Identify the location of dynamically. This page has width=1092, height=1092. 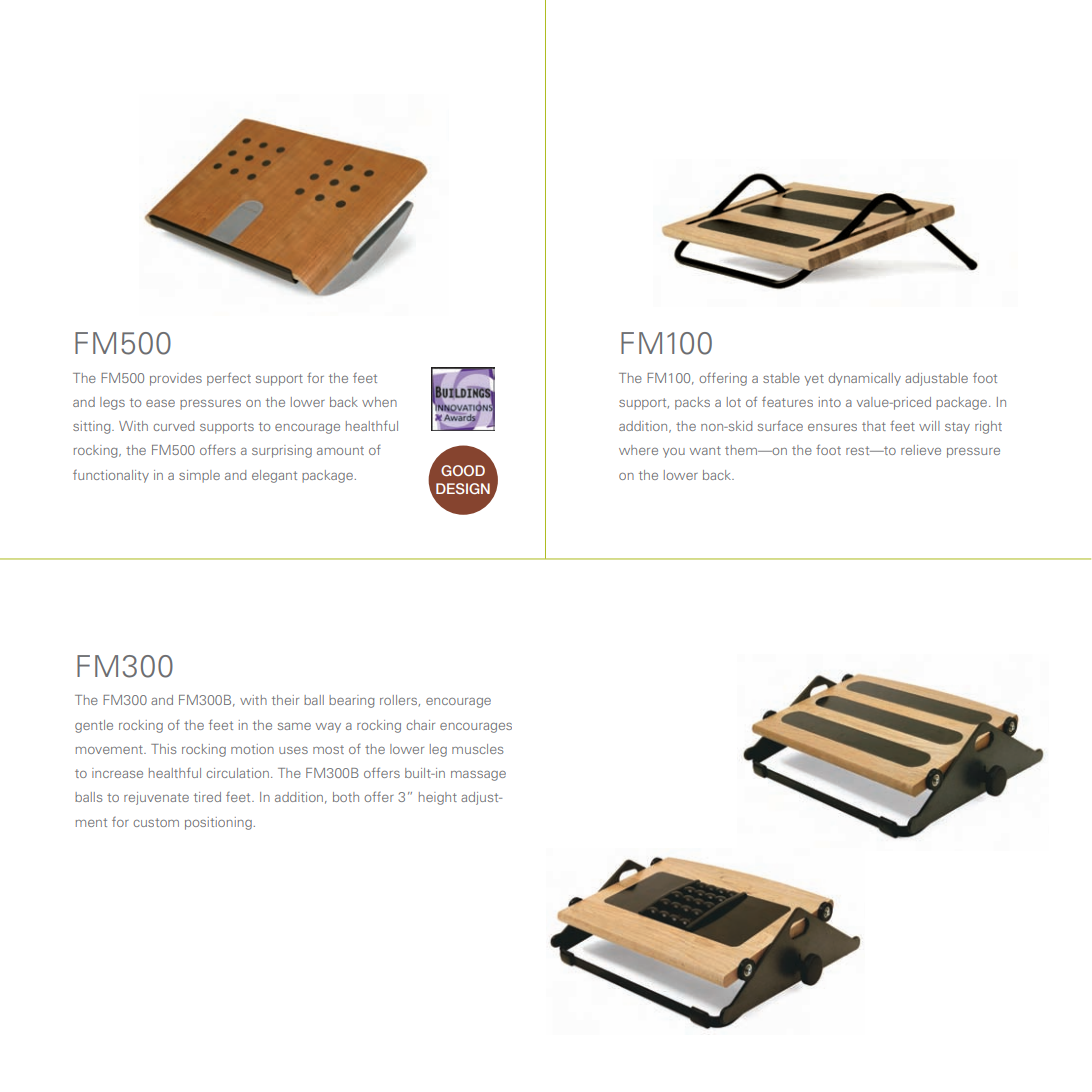
(864, 379).
